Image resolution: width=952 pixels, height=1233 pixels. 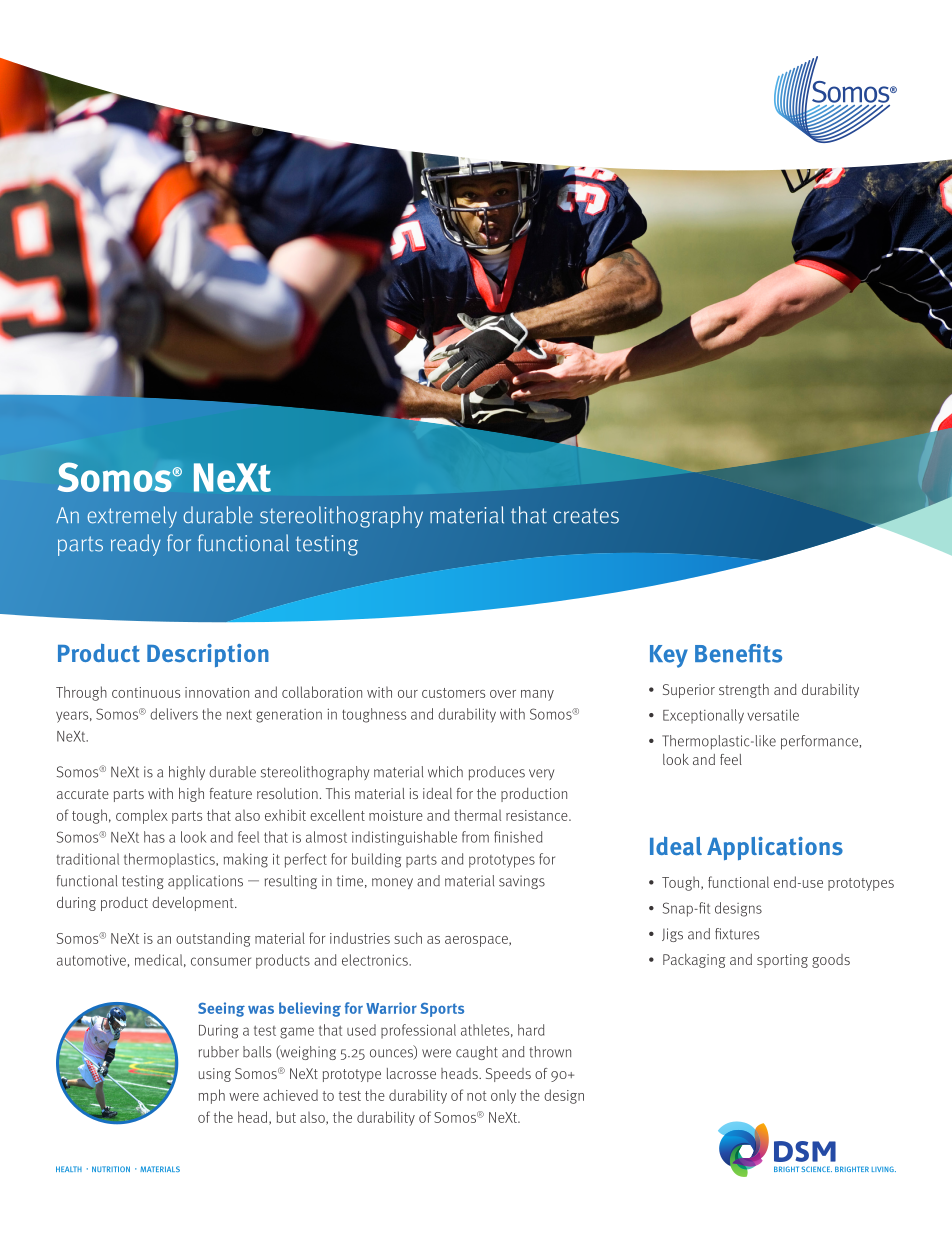 What do you see at coordinates (477, 941) in the page?
I see `aerospace` at bounding box center [477, 941].
